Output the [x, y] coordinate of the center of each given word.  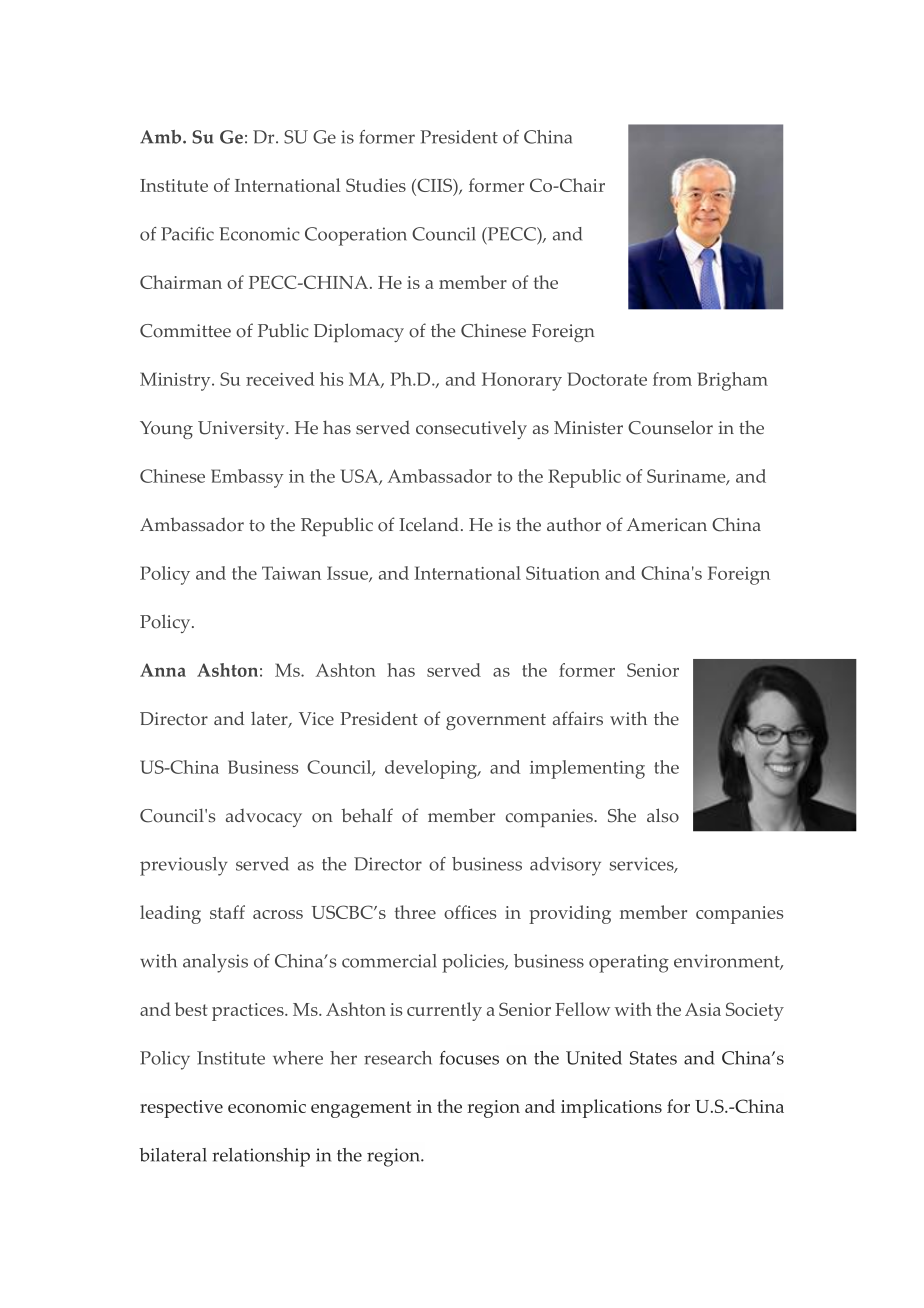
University [242, 430]
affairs [578, 718]
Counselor [670, 427]
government [496, 722]
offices [470, 912]
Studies [376, 185]
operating [629, 963]
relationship [261, 1157]
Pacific [187, 234]
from [672, 379]
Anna [163, 670]
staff [227, 912]
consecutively [471, 429]
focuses [469, 1058]
